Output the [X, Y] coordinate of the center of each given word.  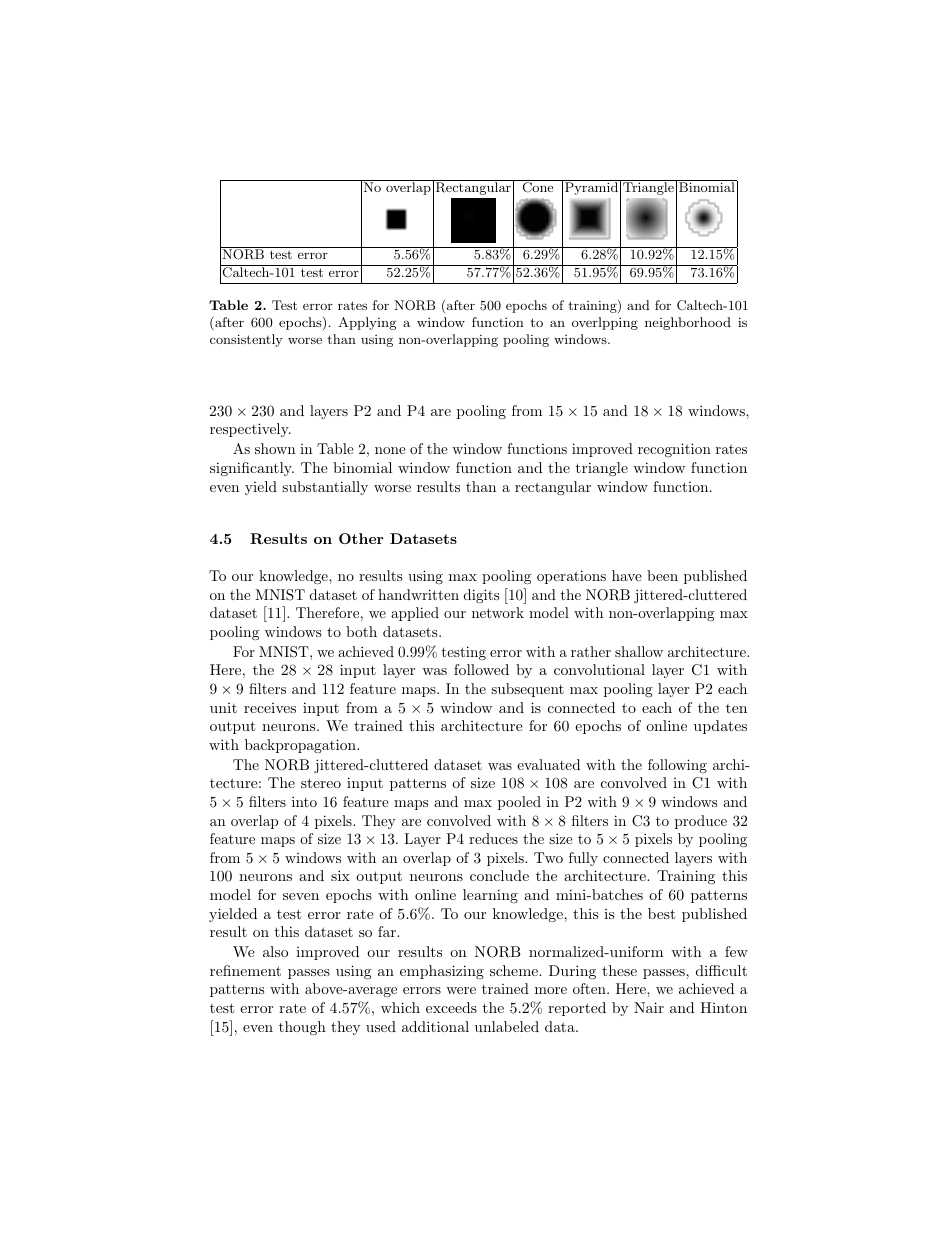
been [662, 575]
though [302, 1028]
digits [481, 596]
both [361, 631]
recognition [674, 450]
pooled [519, 803]
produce [701, 822]
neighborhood [688, 323]
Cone [538, 187]
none [390, 450]
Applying [367, 323]
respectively [250, 430]
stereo [321, 783]
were [461, 990]
